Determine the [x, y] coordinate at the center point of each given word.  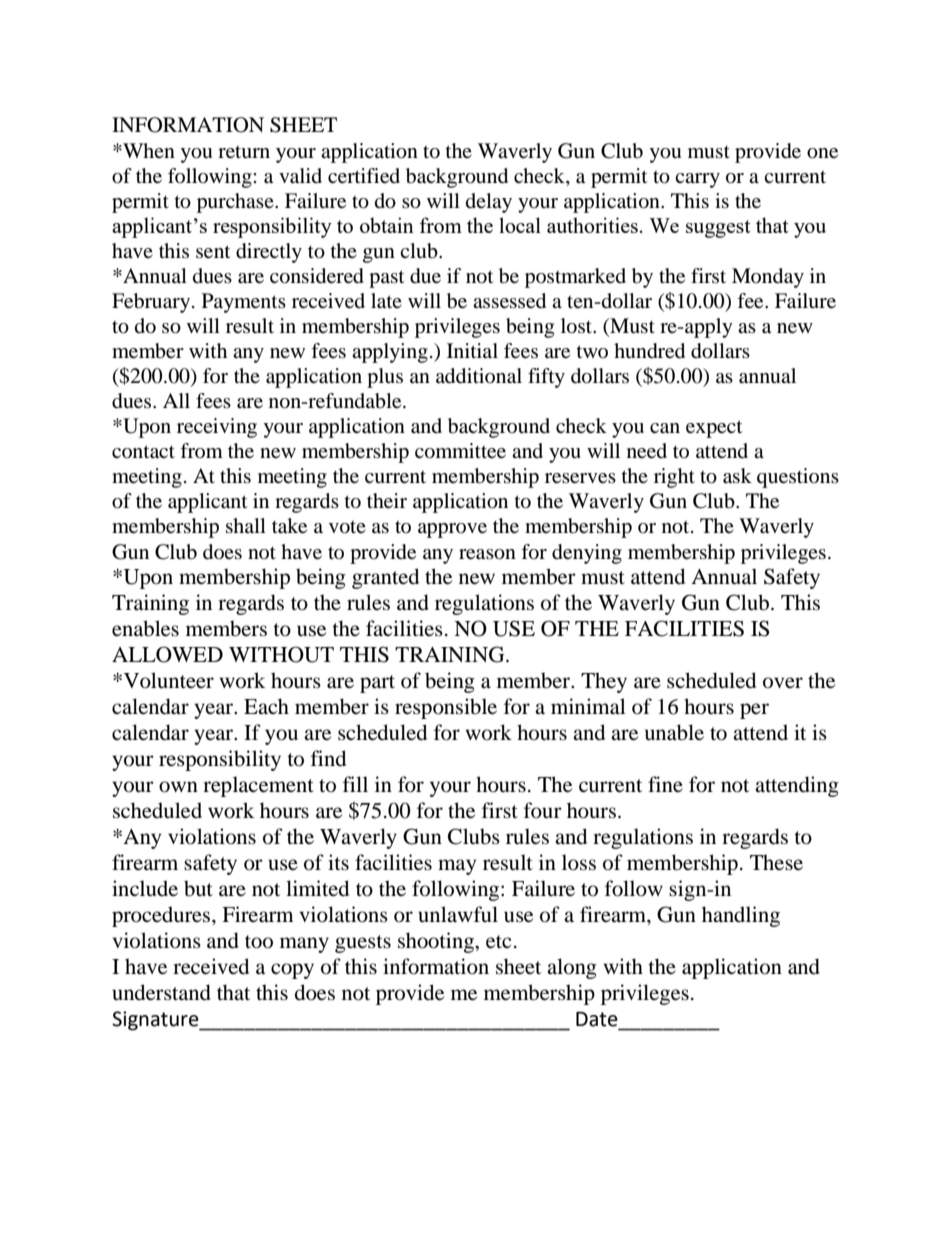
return [244, 152]
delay [489, 203]
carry [697, 180]
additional [479, 376]
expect [714, 429]
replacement [258, 786]
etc [498, 942]
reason [487, 554]
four [543, 810]
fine [665, 784]
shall [246, 525]
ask [737, 476]
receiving [217, 428]
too [259, 942]
